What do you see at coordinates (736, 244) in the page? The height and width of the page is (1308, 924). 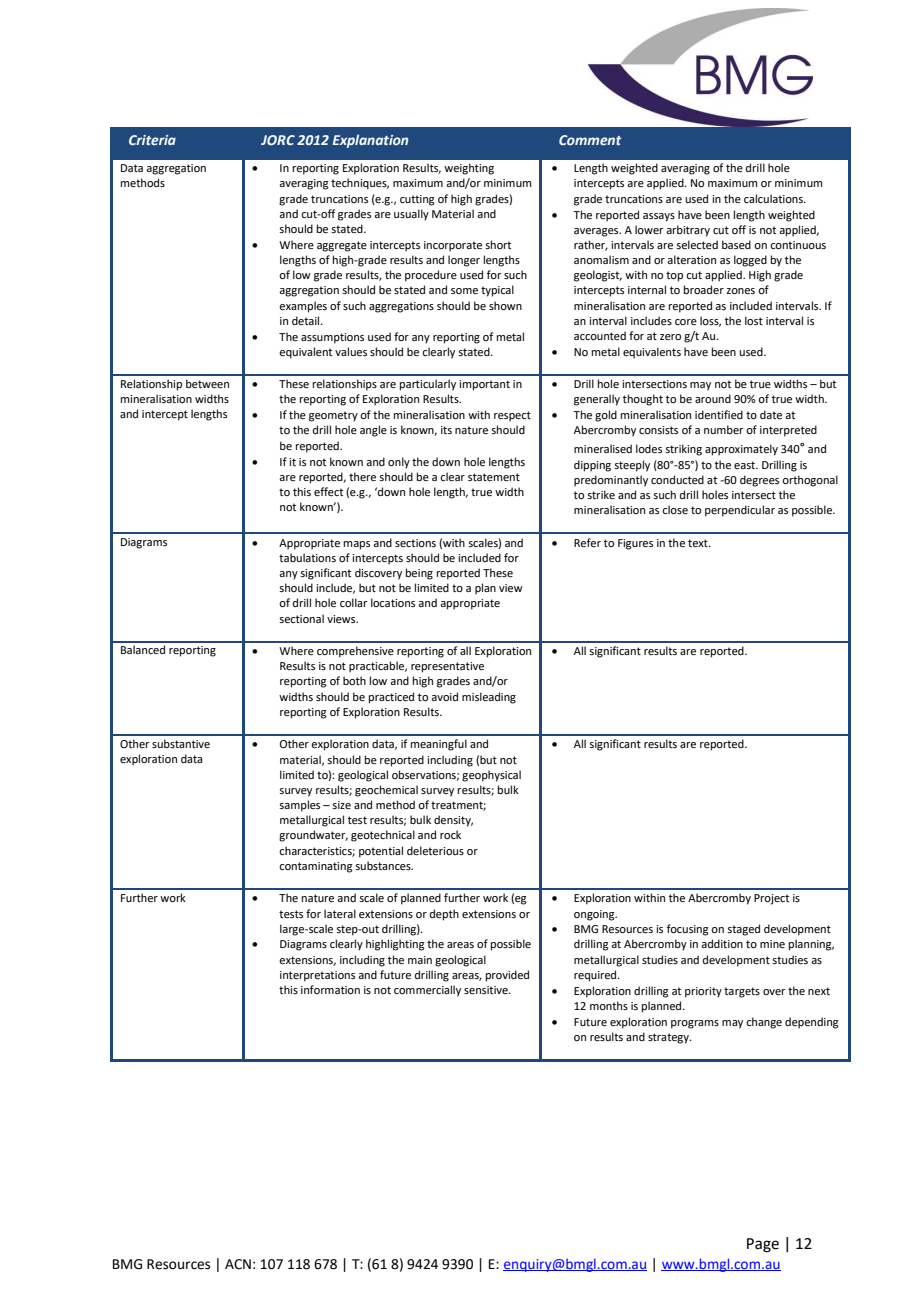 I see `based` at bounding box center [736, 244].
